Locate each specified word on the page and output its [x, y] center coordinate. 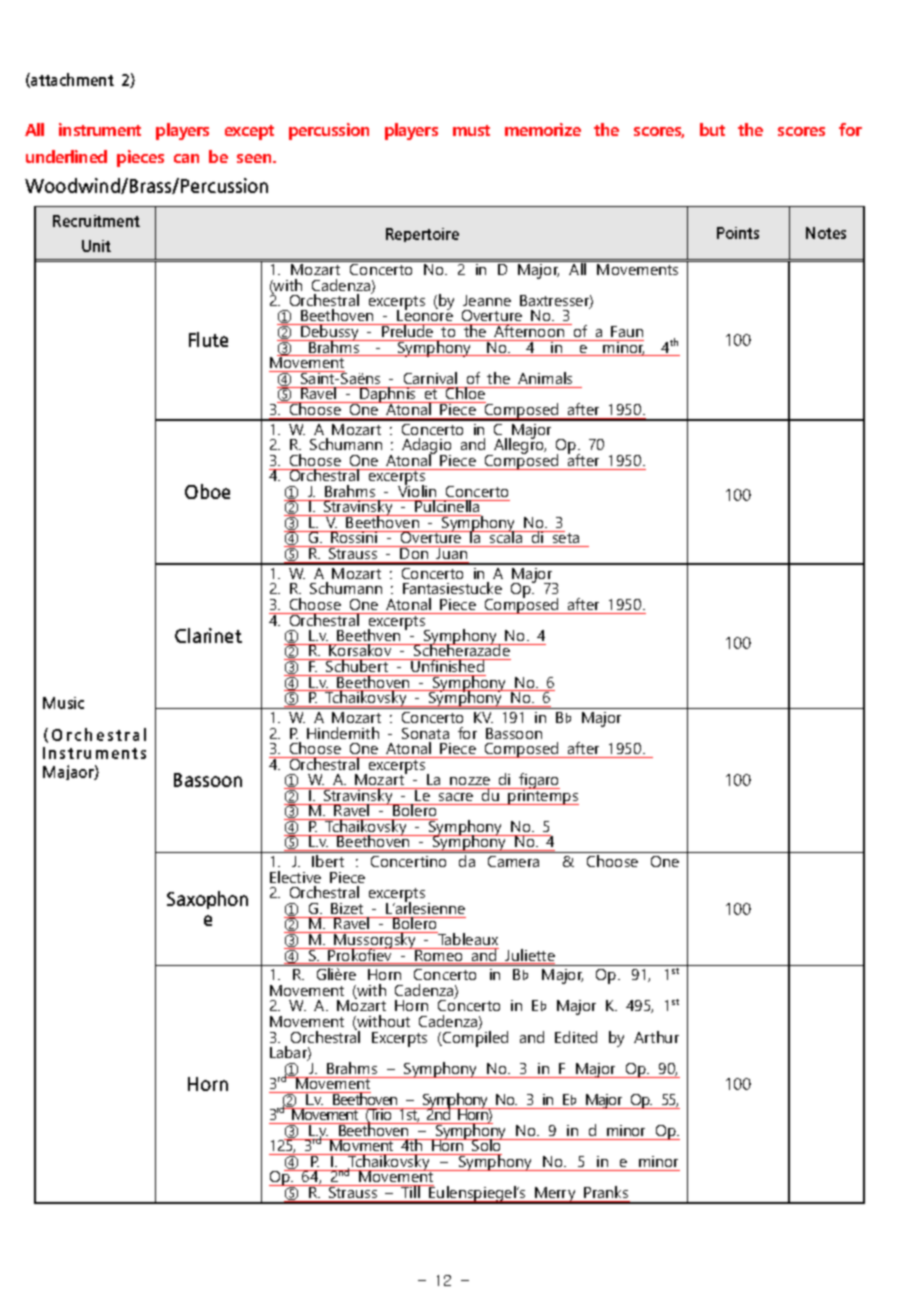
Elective [295, 877]
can [186, 158]
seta [565, 537]
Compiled [474, 1038]
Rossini [354, 537]
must [471, 130]
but [712, 129]
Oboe [207, 491]
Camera [513, 861]
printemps [543, 796]
